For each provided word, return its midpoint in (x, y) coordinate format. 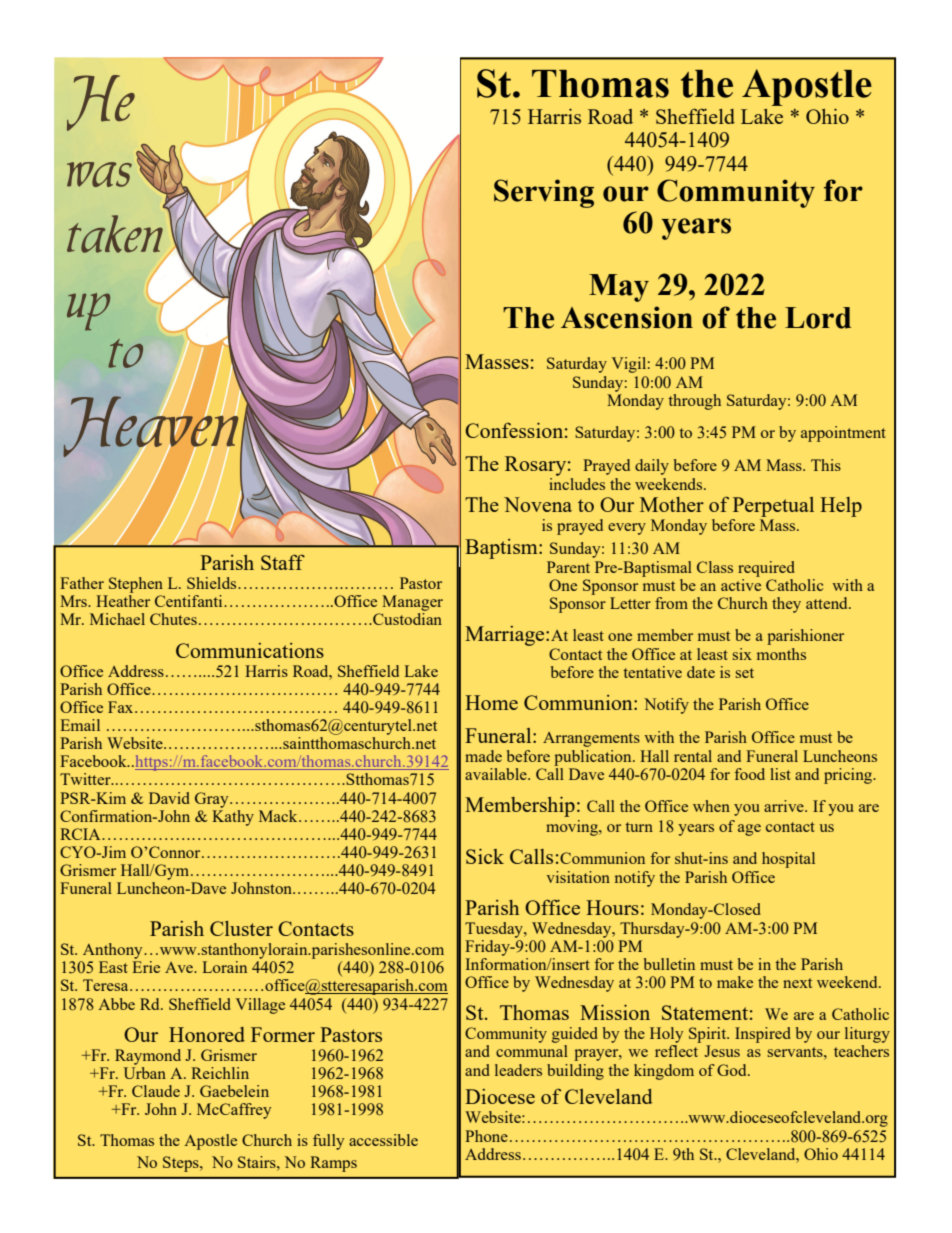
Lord (818, 318)
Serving (544, 193)
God (733, 1070)
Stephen (136, 585)
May (619, 288)
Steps (182, 1164)
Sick (485, 856)
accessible (383, 1140)
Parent (568, 567)
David (169, 798)
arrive (785, 806)
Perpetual (772, 508)
